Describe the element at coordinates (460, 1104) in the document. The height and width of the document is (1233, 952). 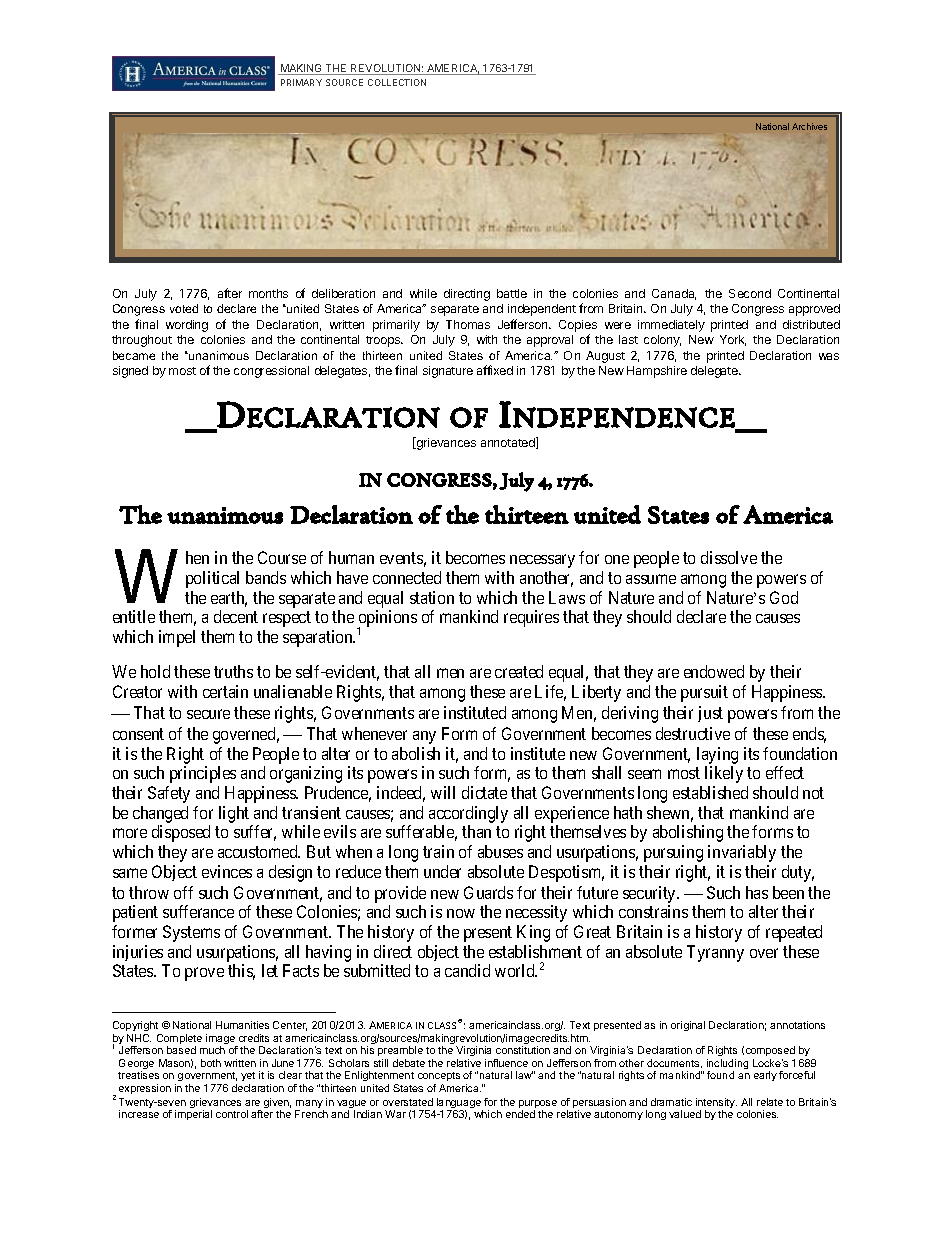
I see `language` at that location.
